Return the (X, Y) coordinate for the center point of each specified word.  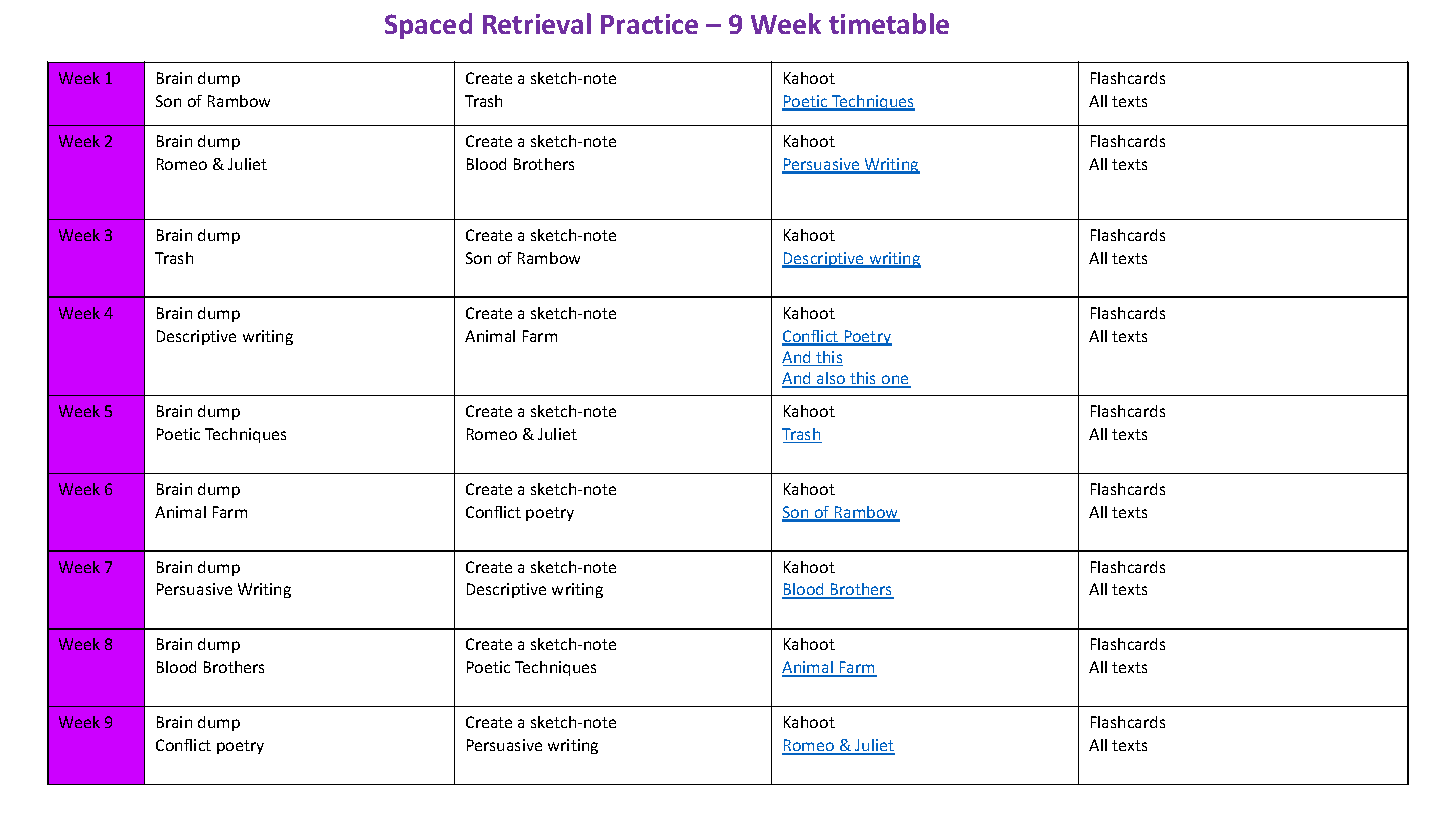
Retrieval (537, 23)
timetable (889, 23)
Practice (649, 24)
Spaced (428, 26)
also (831, 379)
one (895, 381)
